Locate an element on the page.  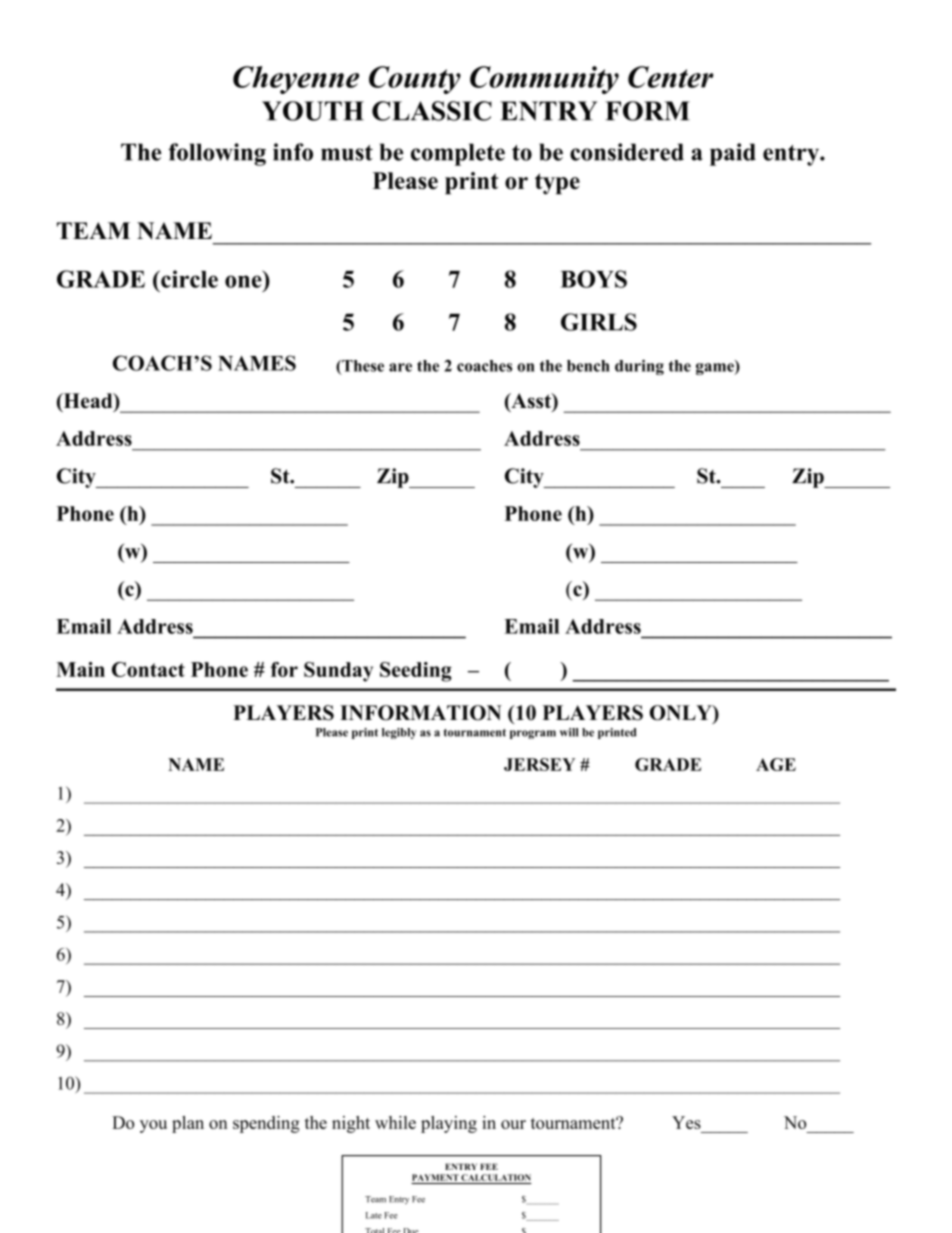
ONLY is located at coordinates (682, 714).
